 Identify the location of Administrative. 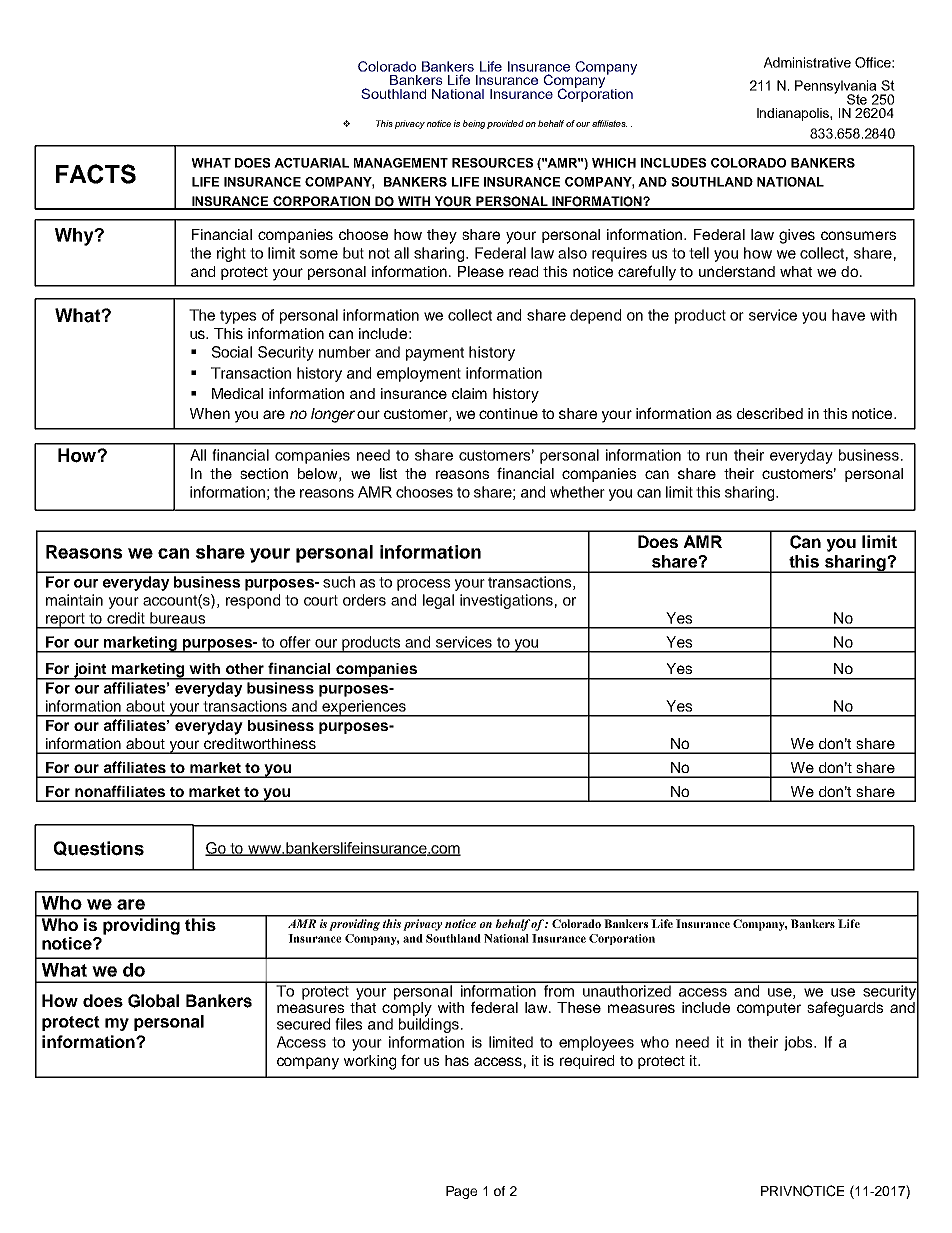
(807, 62).
